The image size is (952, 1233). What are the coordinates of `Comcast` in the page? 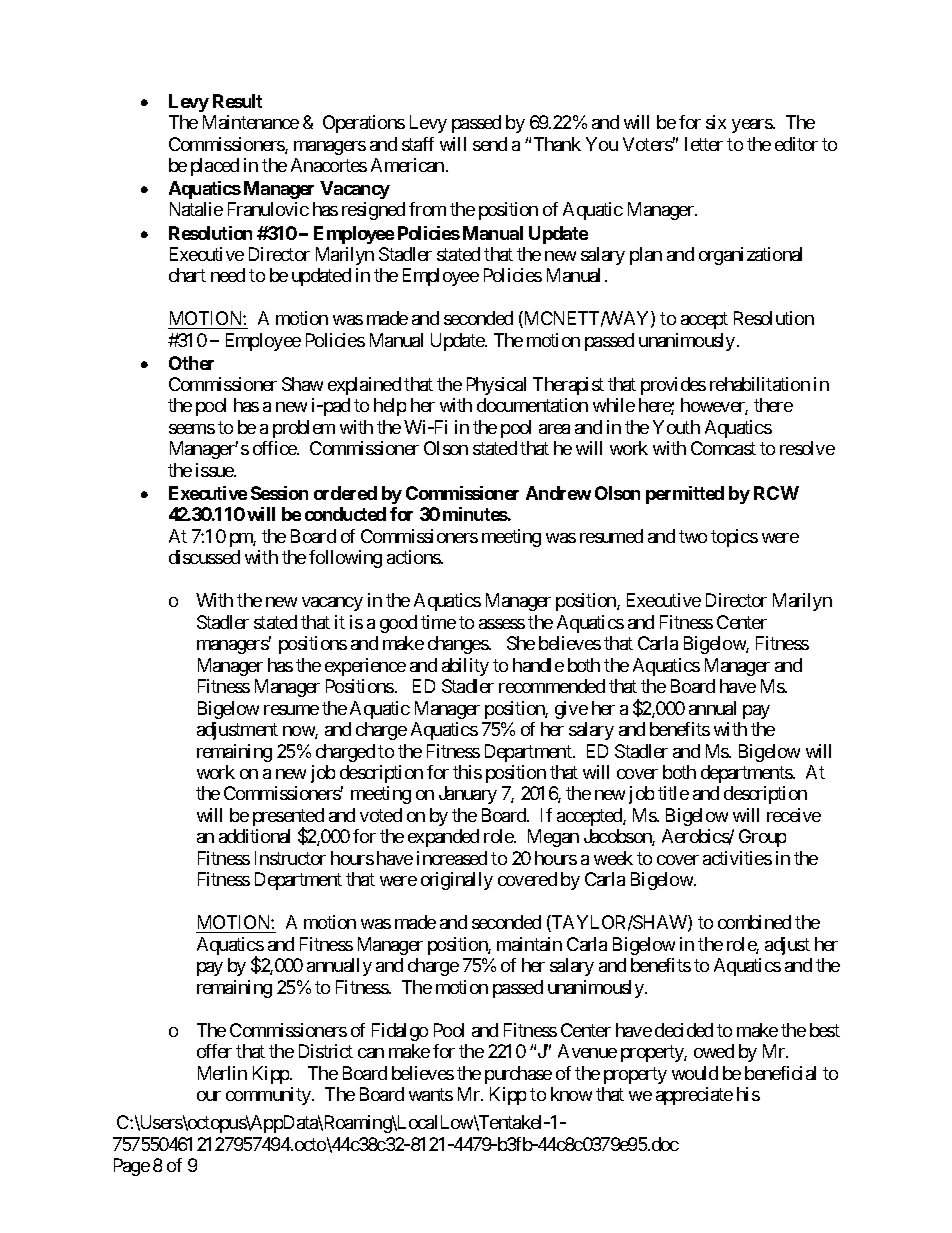 It's located at (723, 448).
